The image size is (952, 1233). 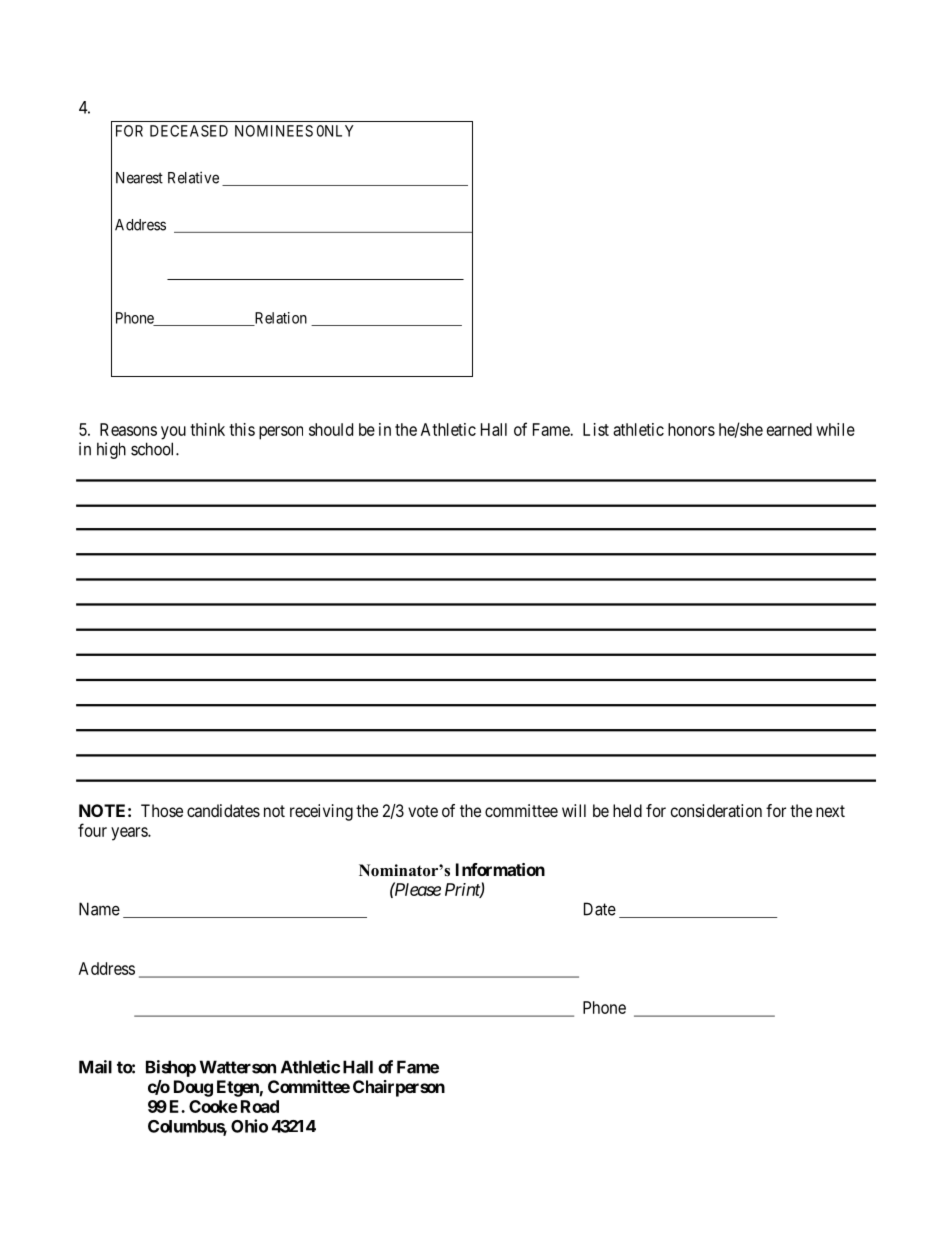 I want to click on Relative, so click(x=193, y=177).
